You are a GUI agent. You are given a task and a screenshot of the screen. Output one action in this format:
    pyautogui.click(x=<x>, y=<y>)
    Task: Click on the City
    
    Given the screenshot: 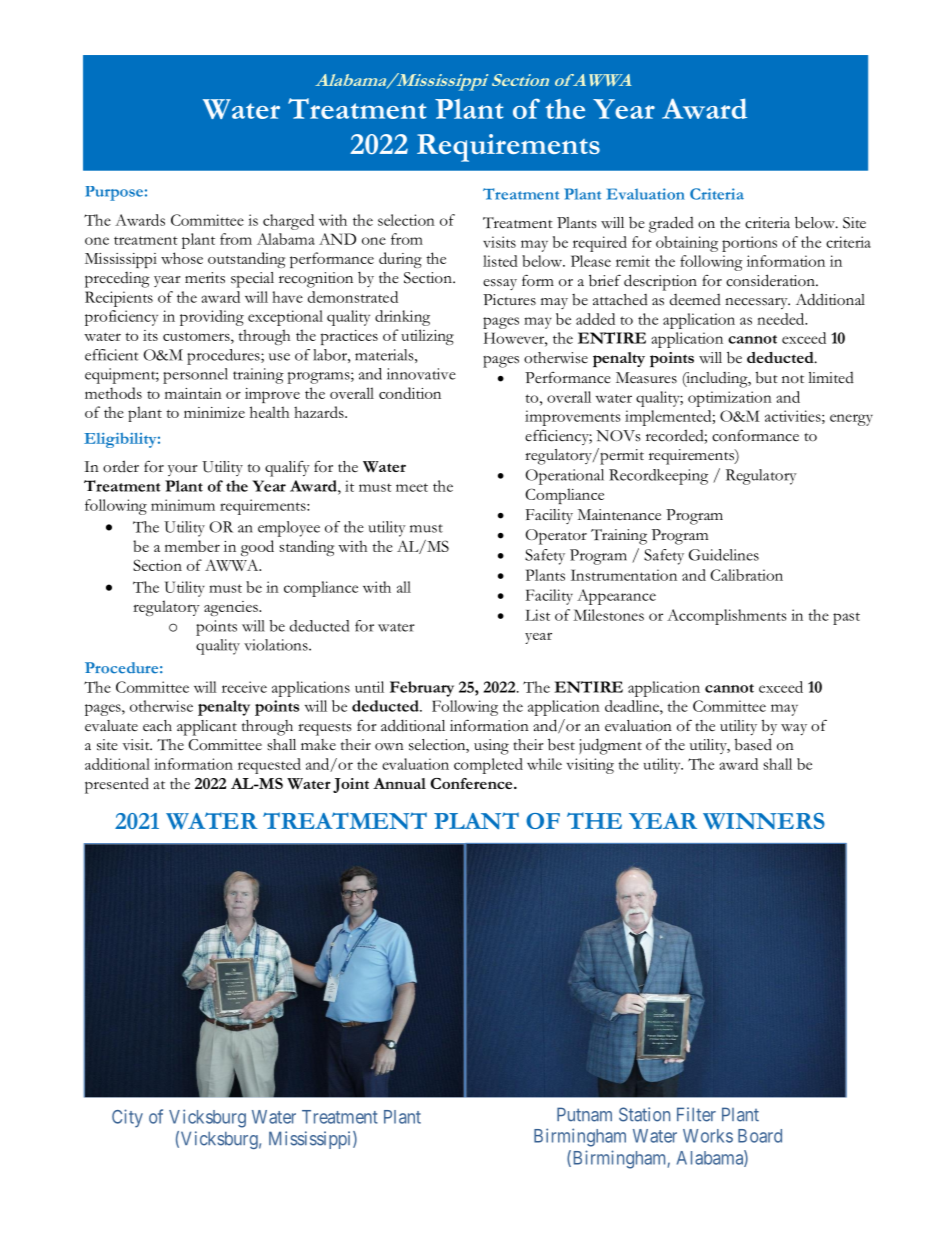 What is the action you would take?
    pyautogui.click(x=127, y=1118)
